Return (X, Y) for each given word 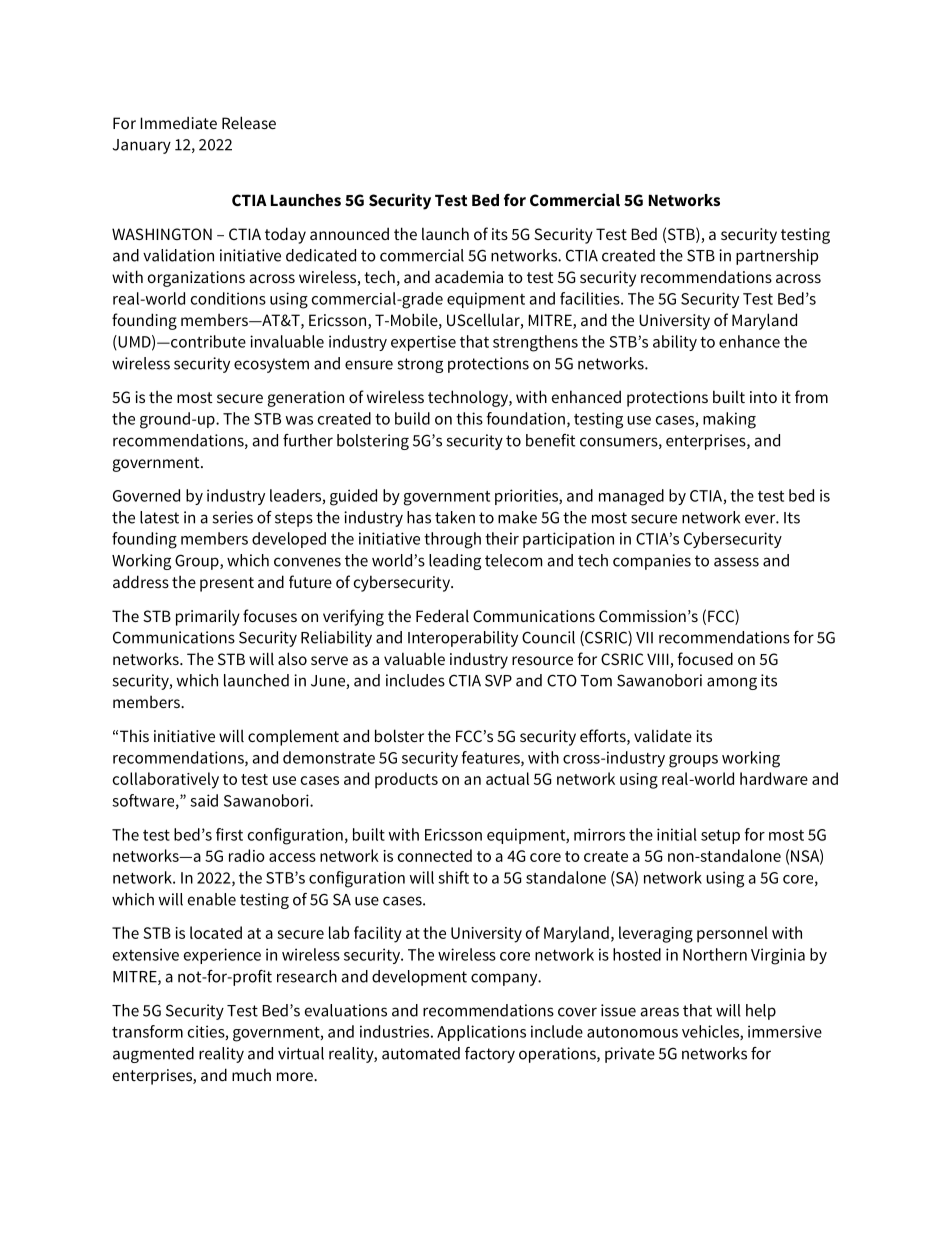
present (227, 584)
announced (349, 233)
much (251, 1074)
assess (736, 562)
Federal (442, 615)
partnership (777, 257)
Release (249, 122)
